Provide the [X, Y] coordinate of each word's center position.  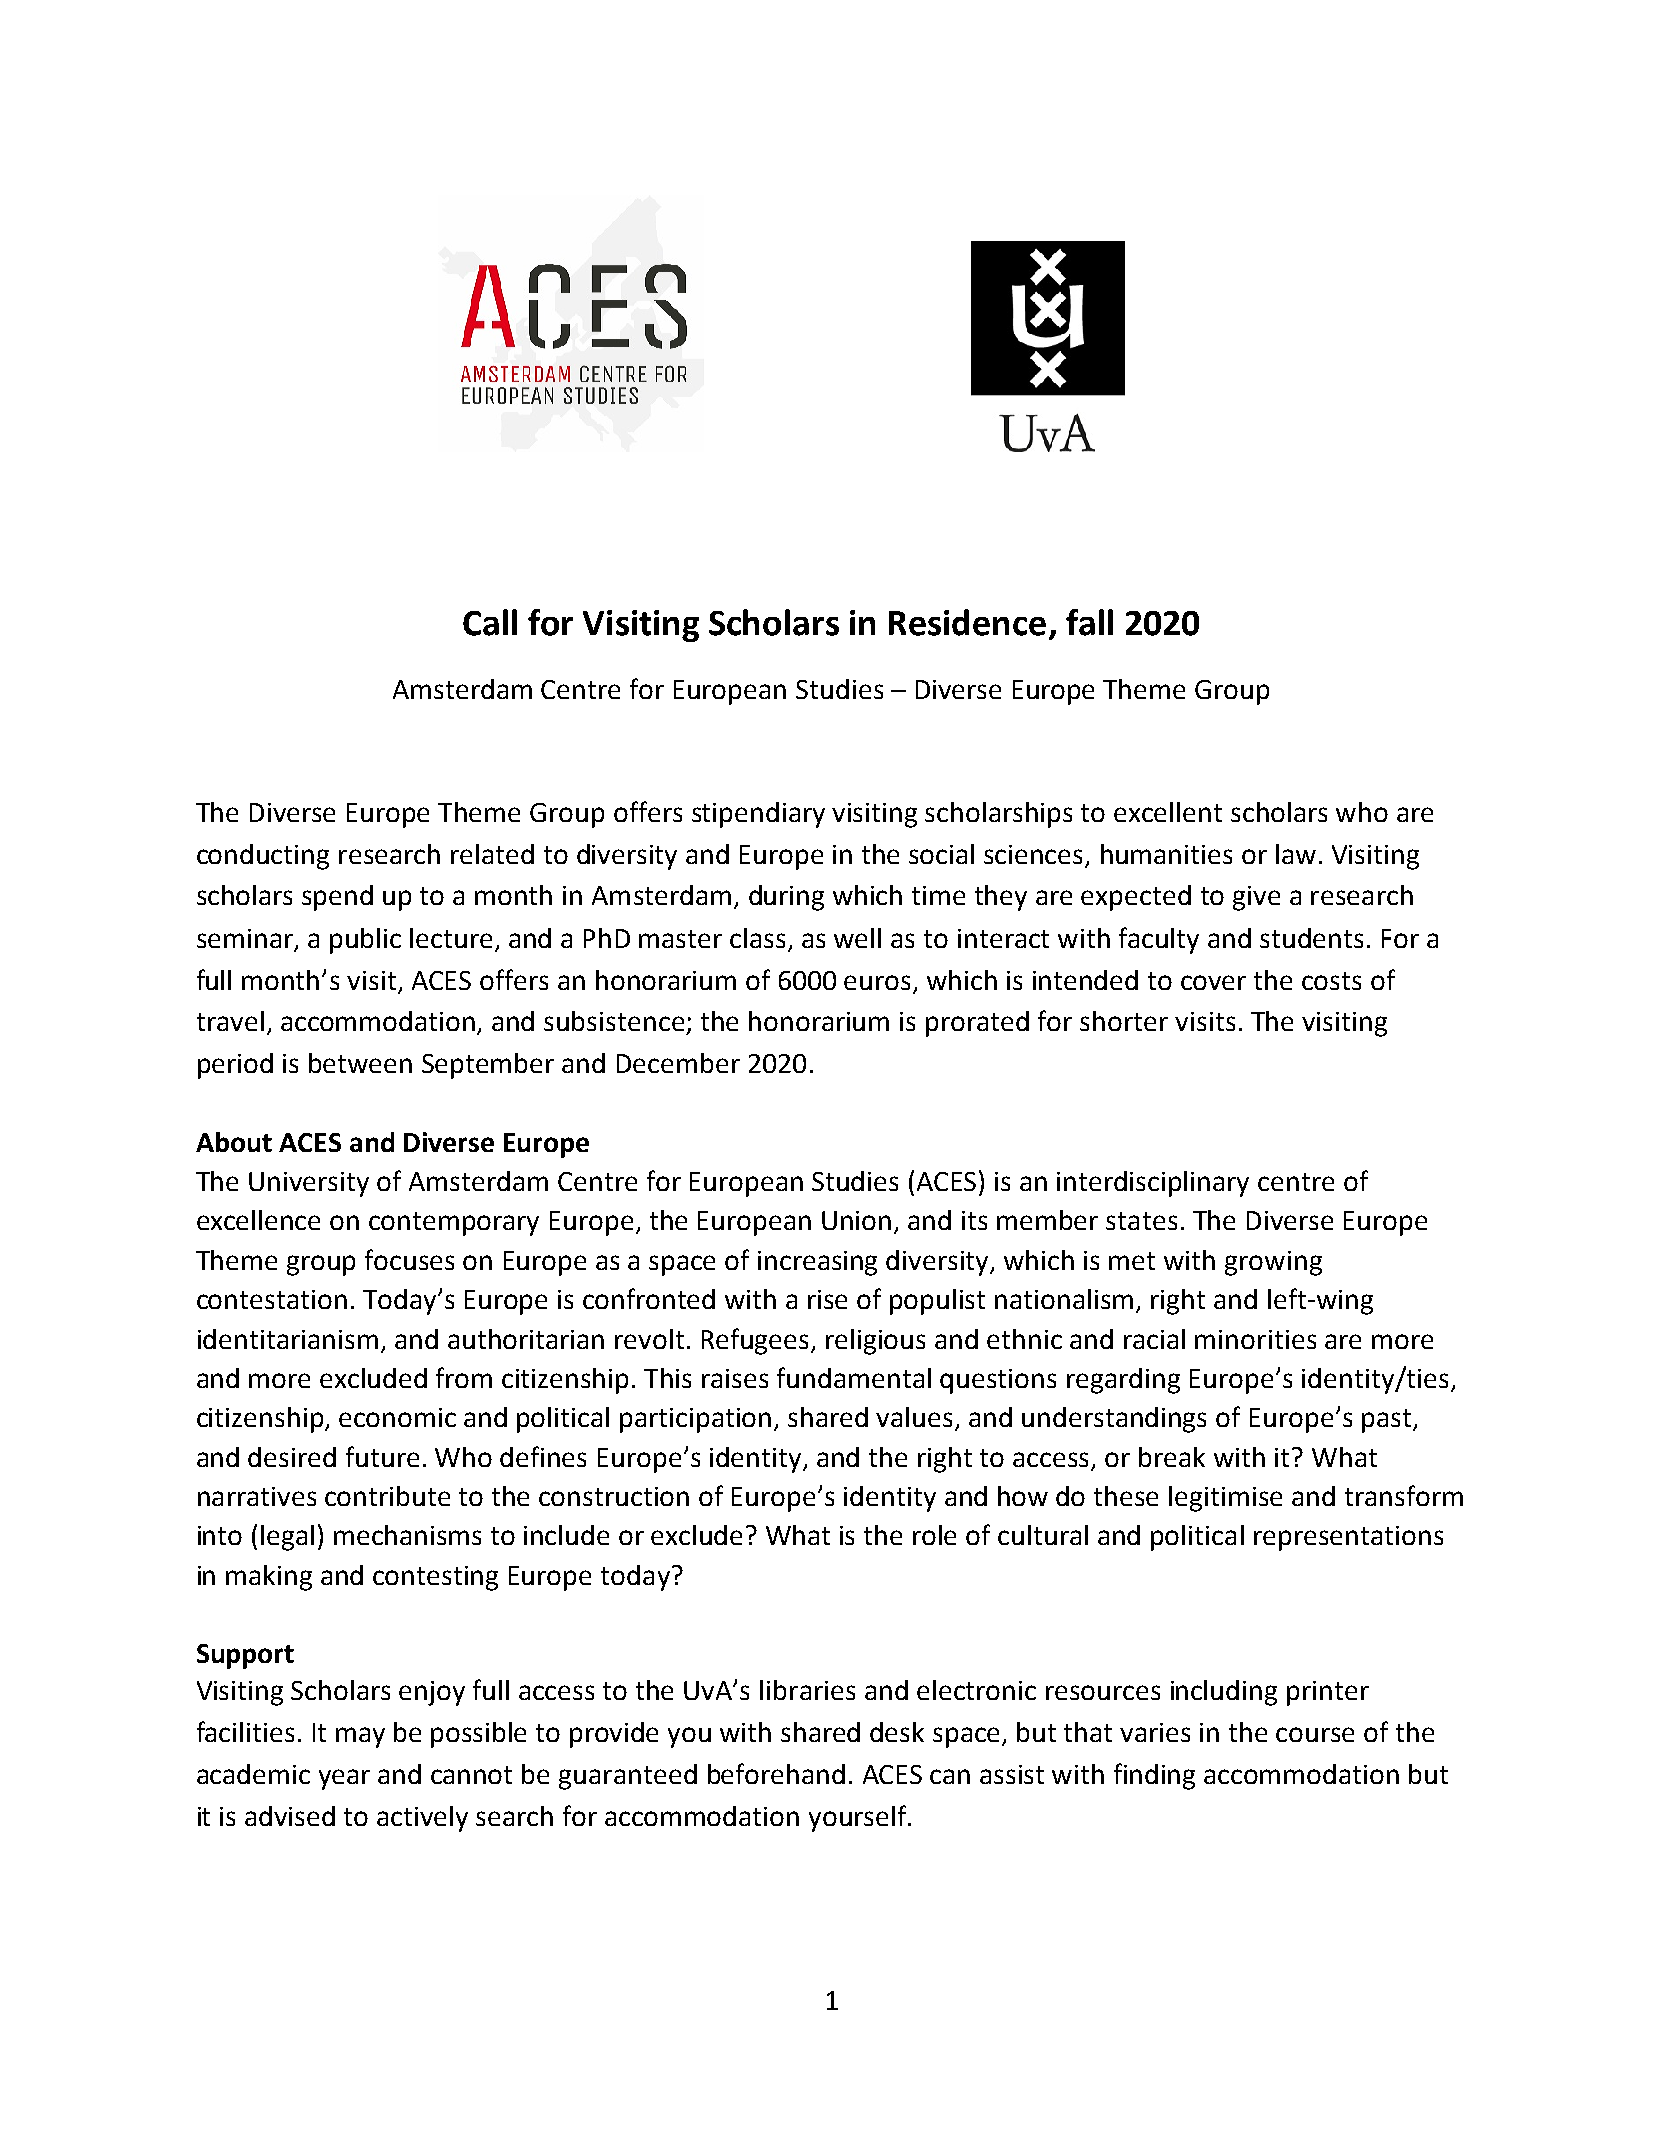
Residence [967, 622]
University [309, 1184]
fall [1089, 622]
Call [490, 622]
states [1141, 1221]
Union [856, 1220]
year [344, 1779]
